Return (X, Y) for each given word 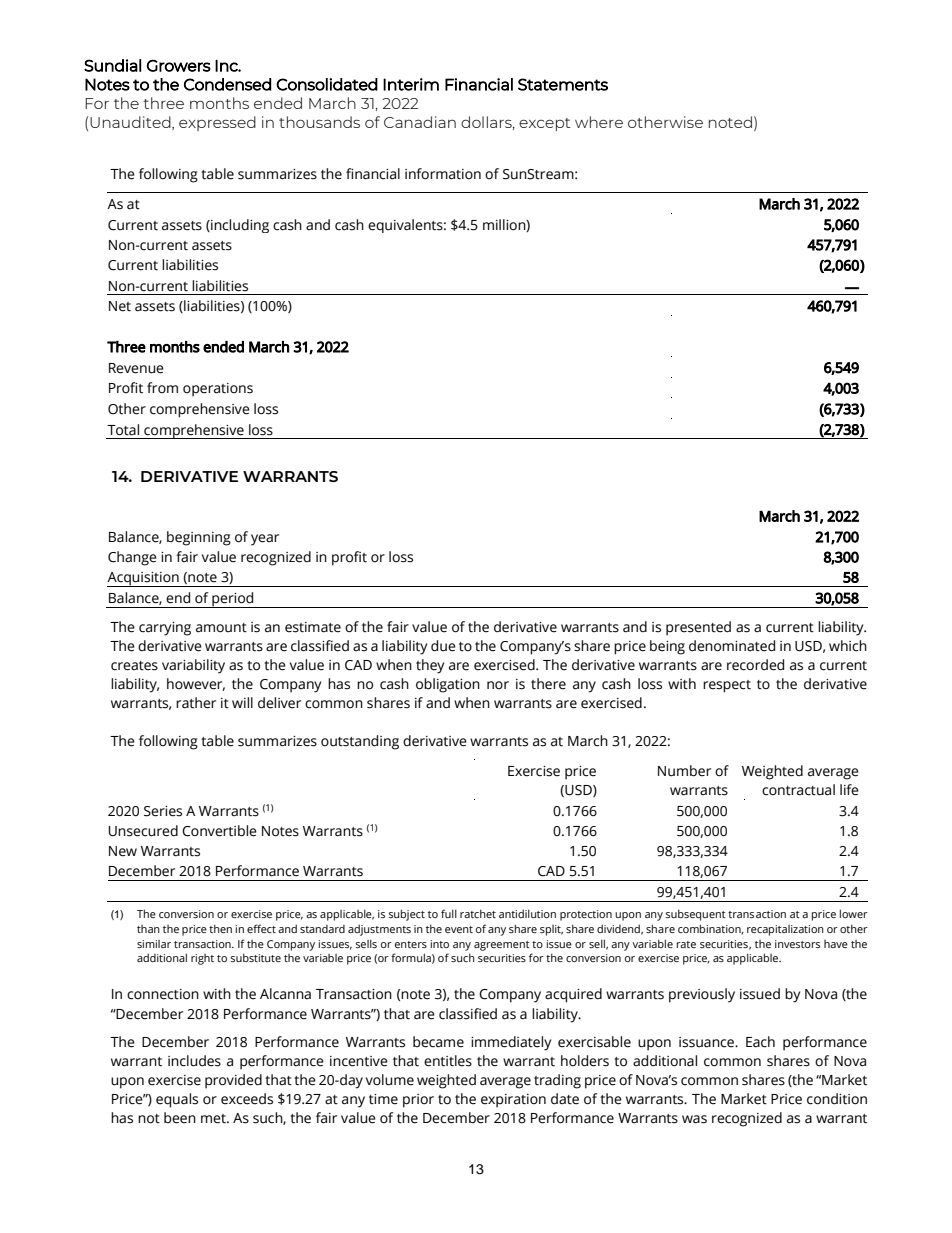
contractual (798, 790)
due (443, 646)
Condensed (227, 84)
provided (233, 1081)
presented (698, 628)
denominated (732, 646)
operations (218, 390)
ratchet (478, 913)
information (443, 174)
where (599, 122)
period (233, 600)
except (545, 124)
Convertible (219, 831)
